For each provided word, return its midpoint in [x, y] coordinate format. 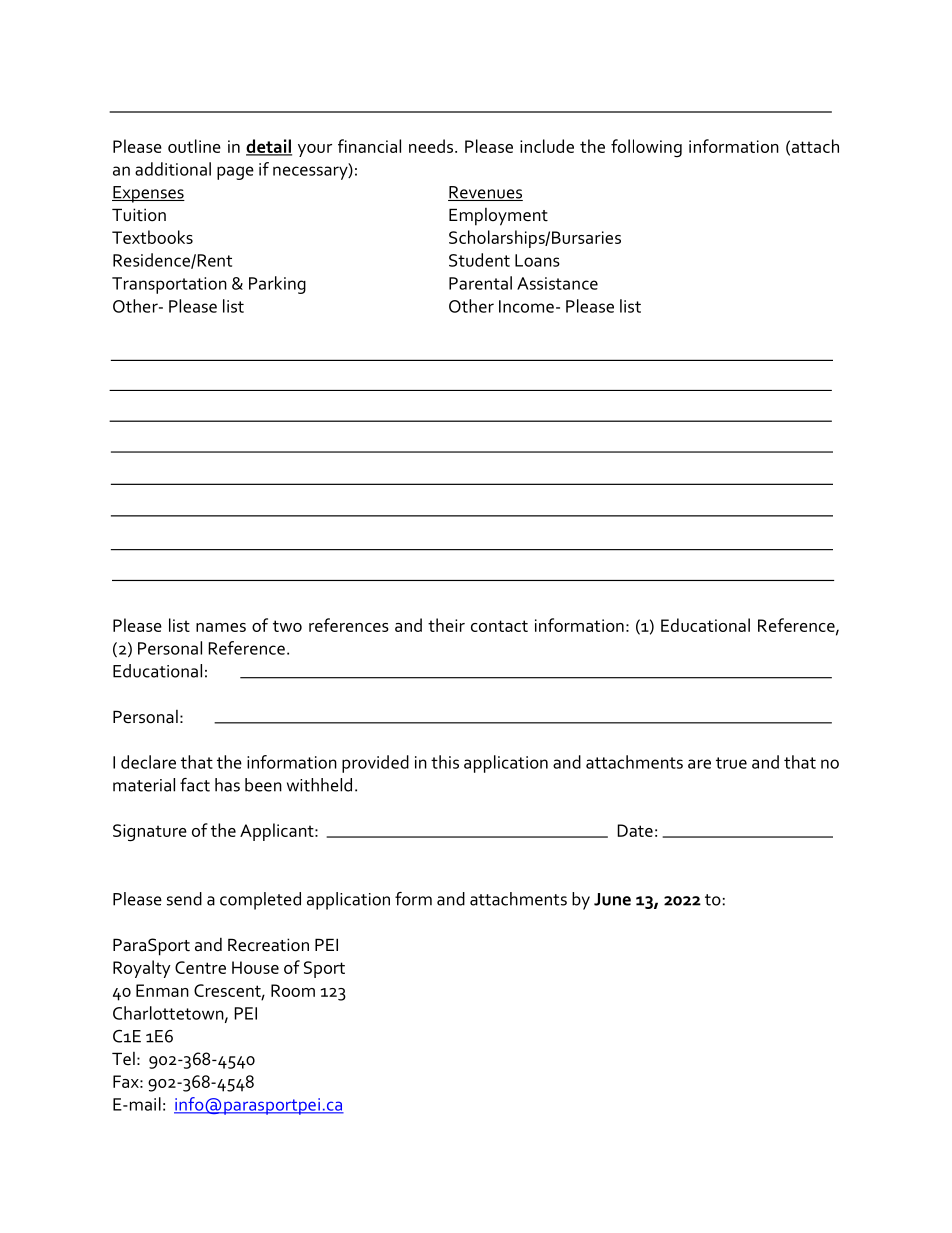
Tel [123, 1058]
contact [499, 626]
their [446, 625]
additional [173, 169]
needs [432, 146]
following [646, 148]
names [221, 627]
